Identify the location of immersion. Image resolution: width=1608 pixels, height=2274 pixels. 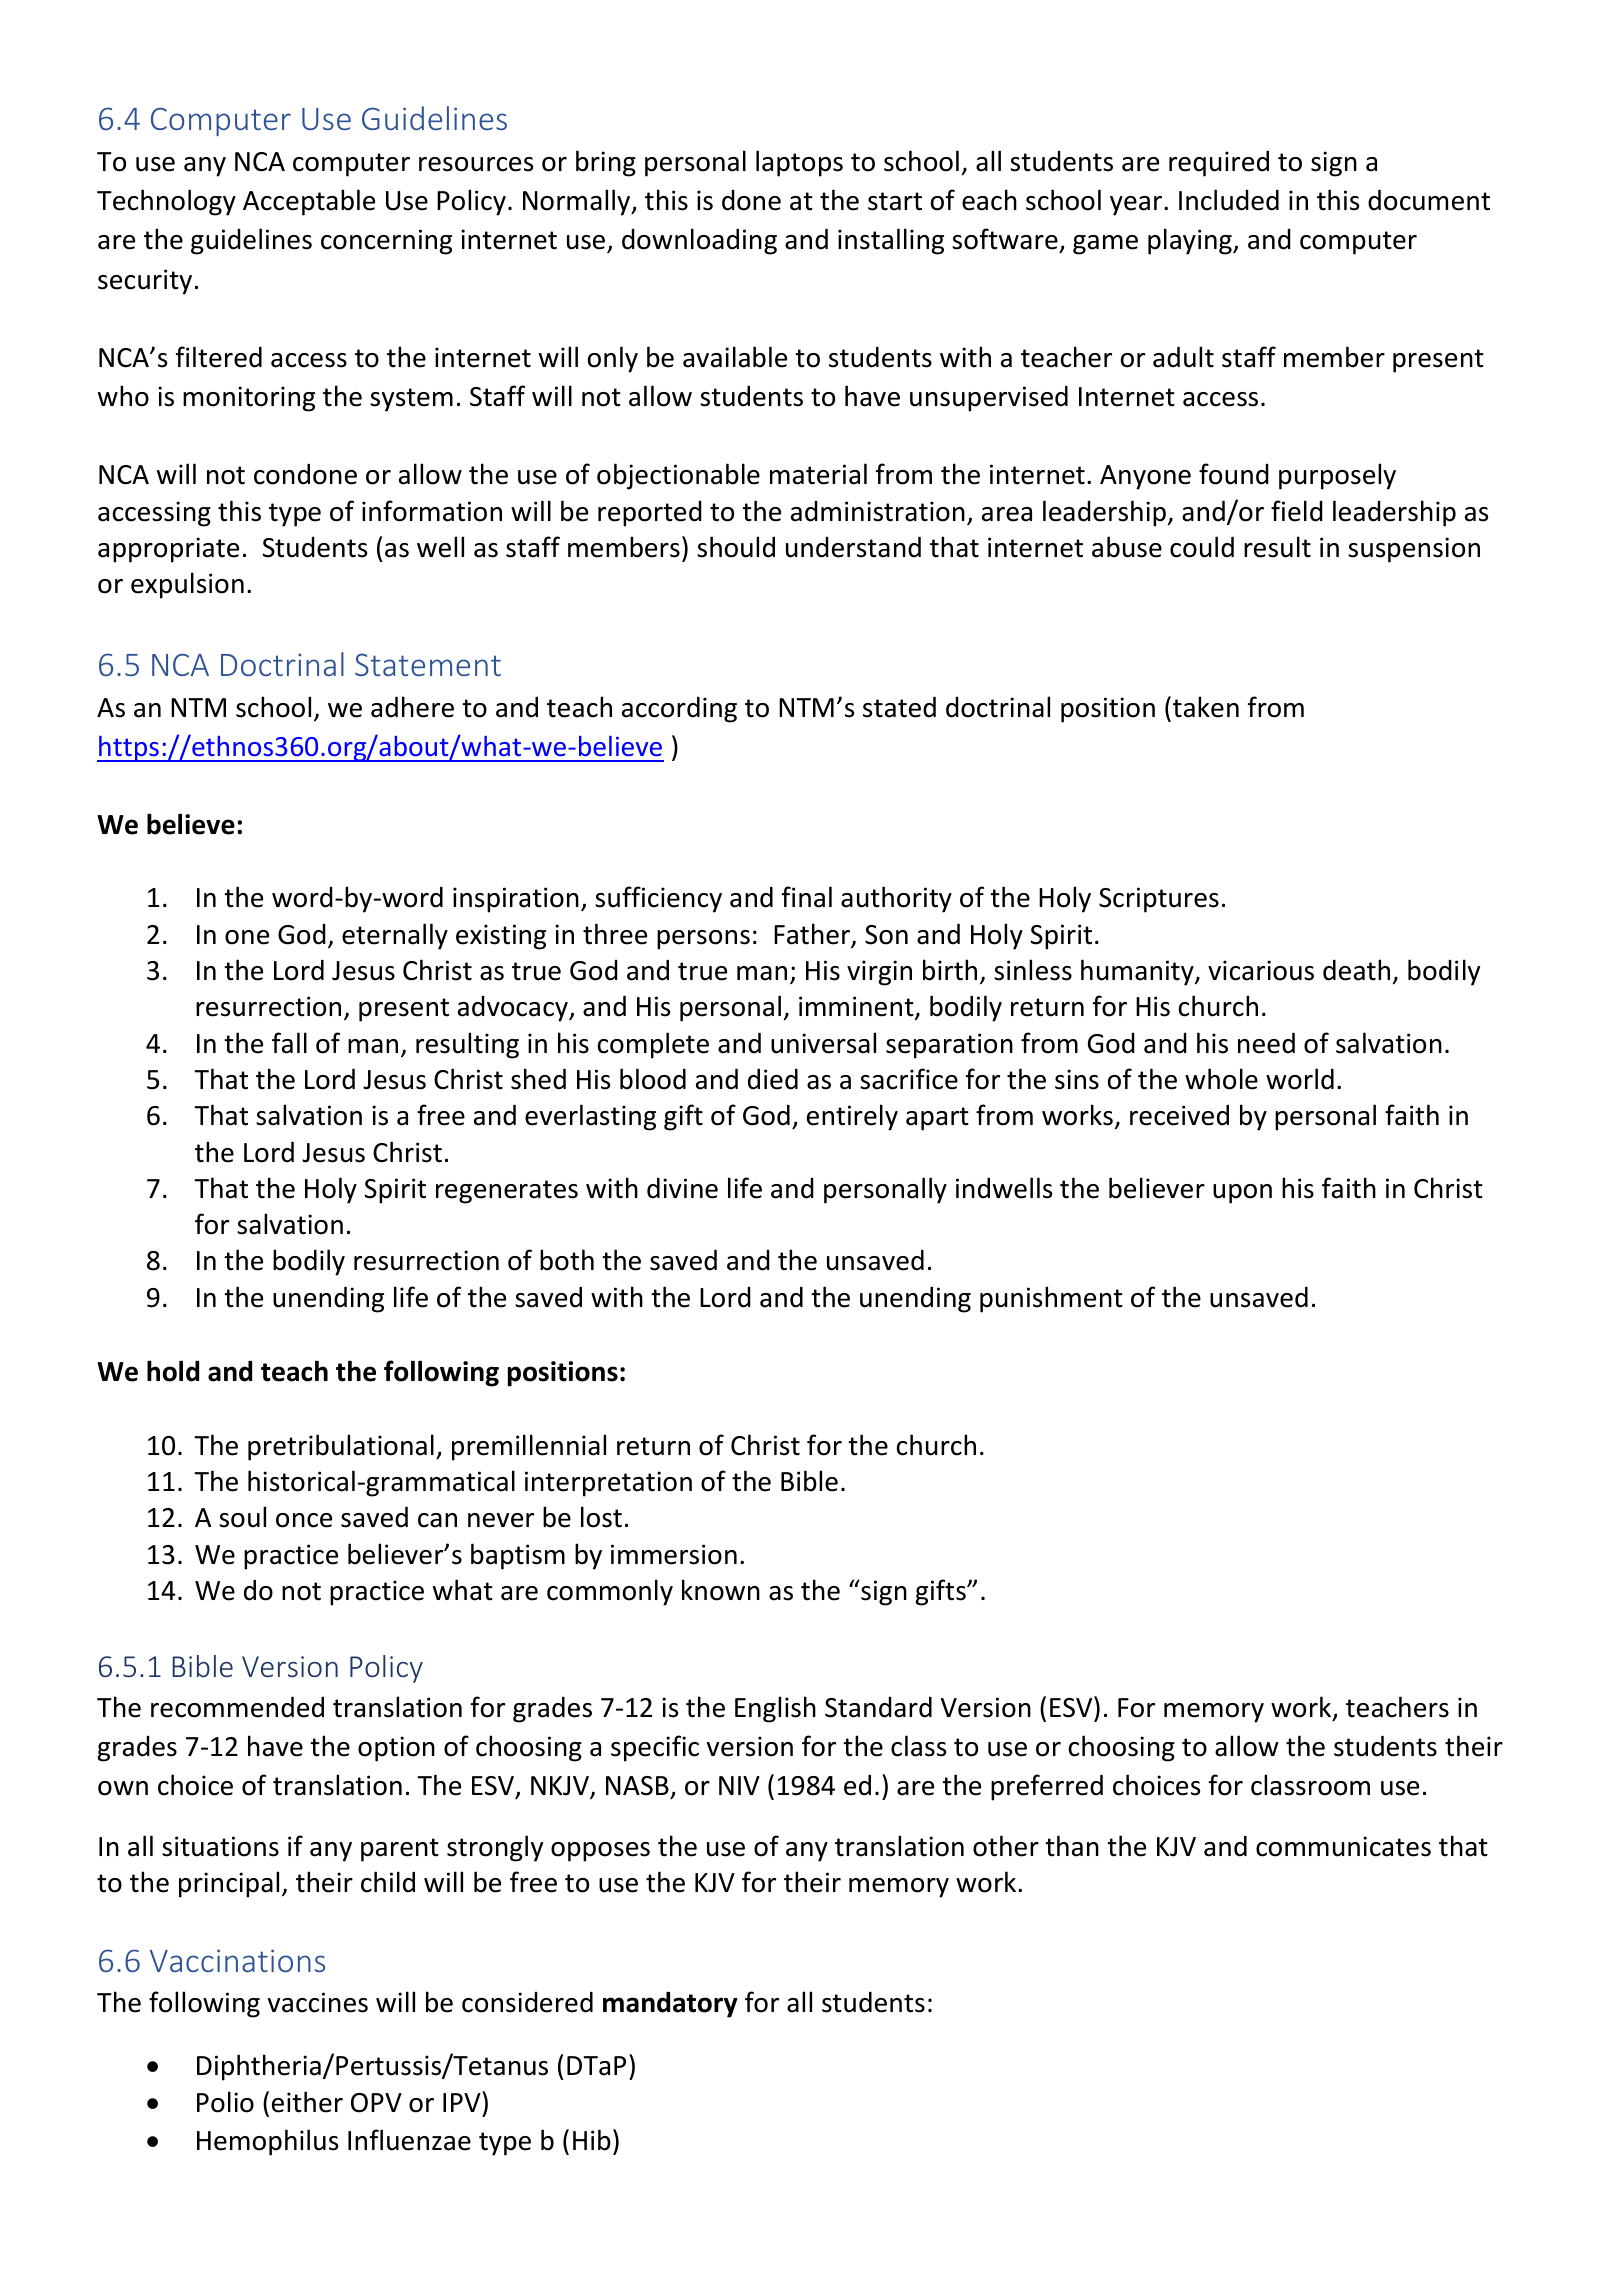
(674, 1554).
